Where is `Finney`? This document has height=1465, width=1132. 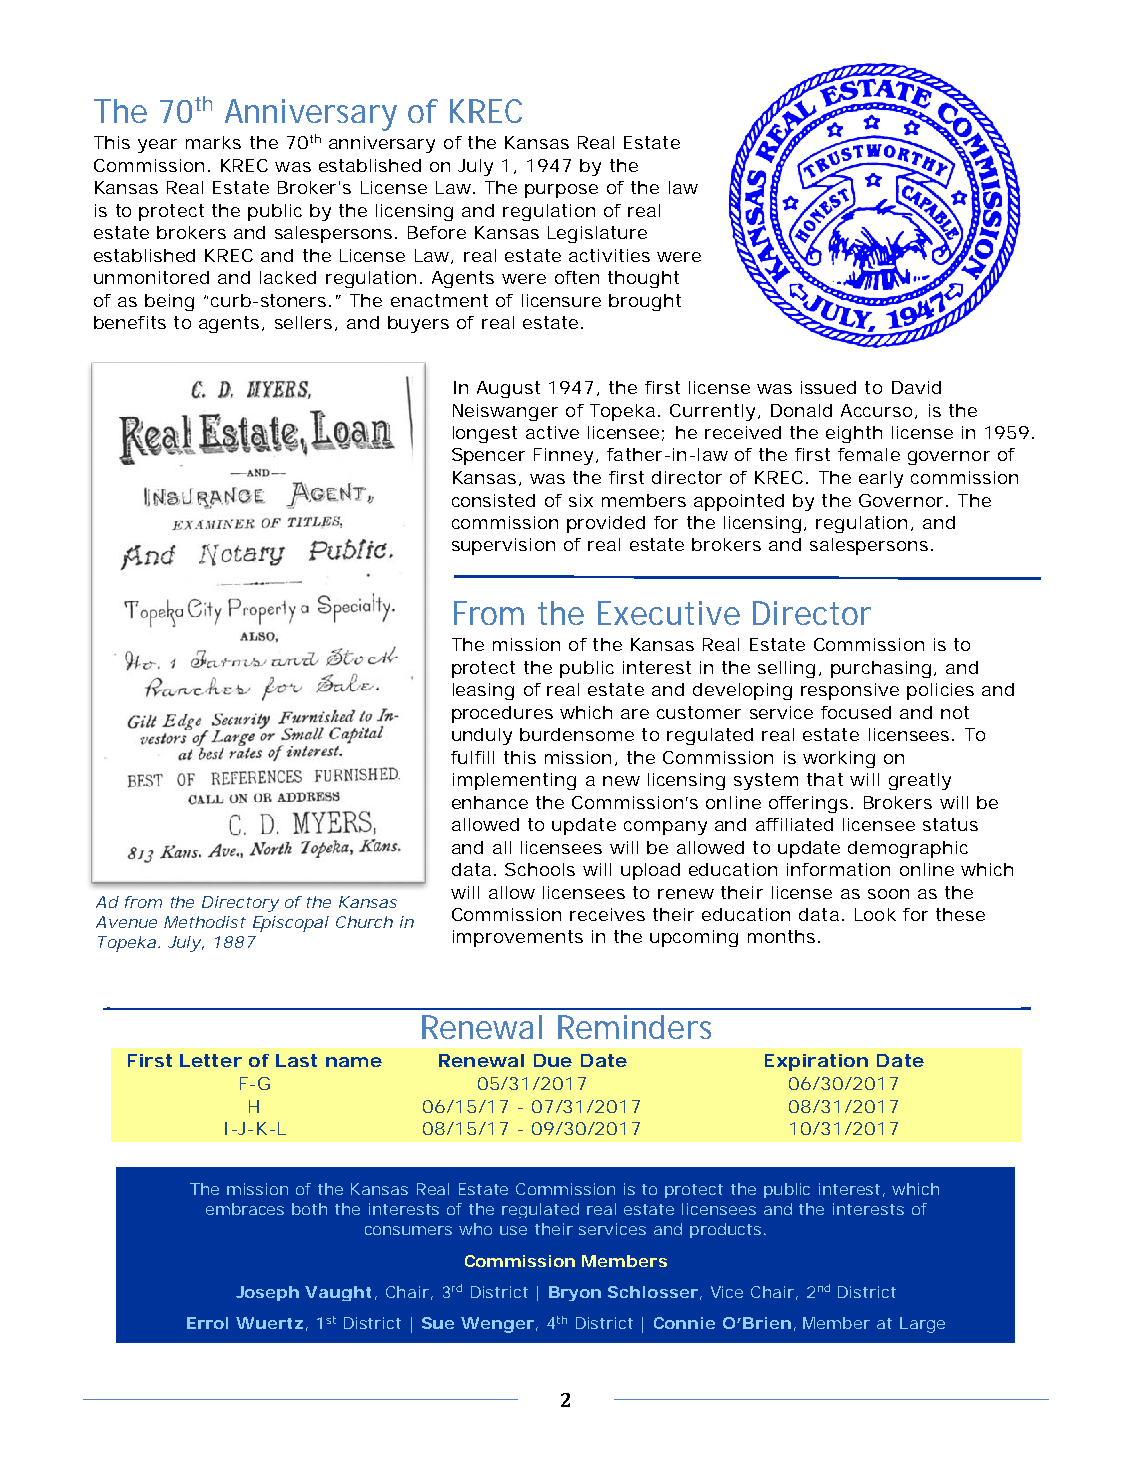 Finney is located at coordinates (563, 456).
